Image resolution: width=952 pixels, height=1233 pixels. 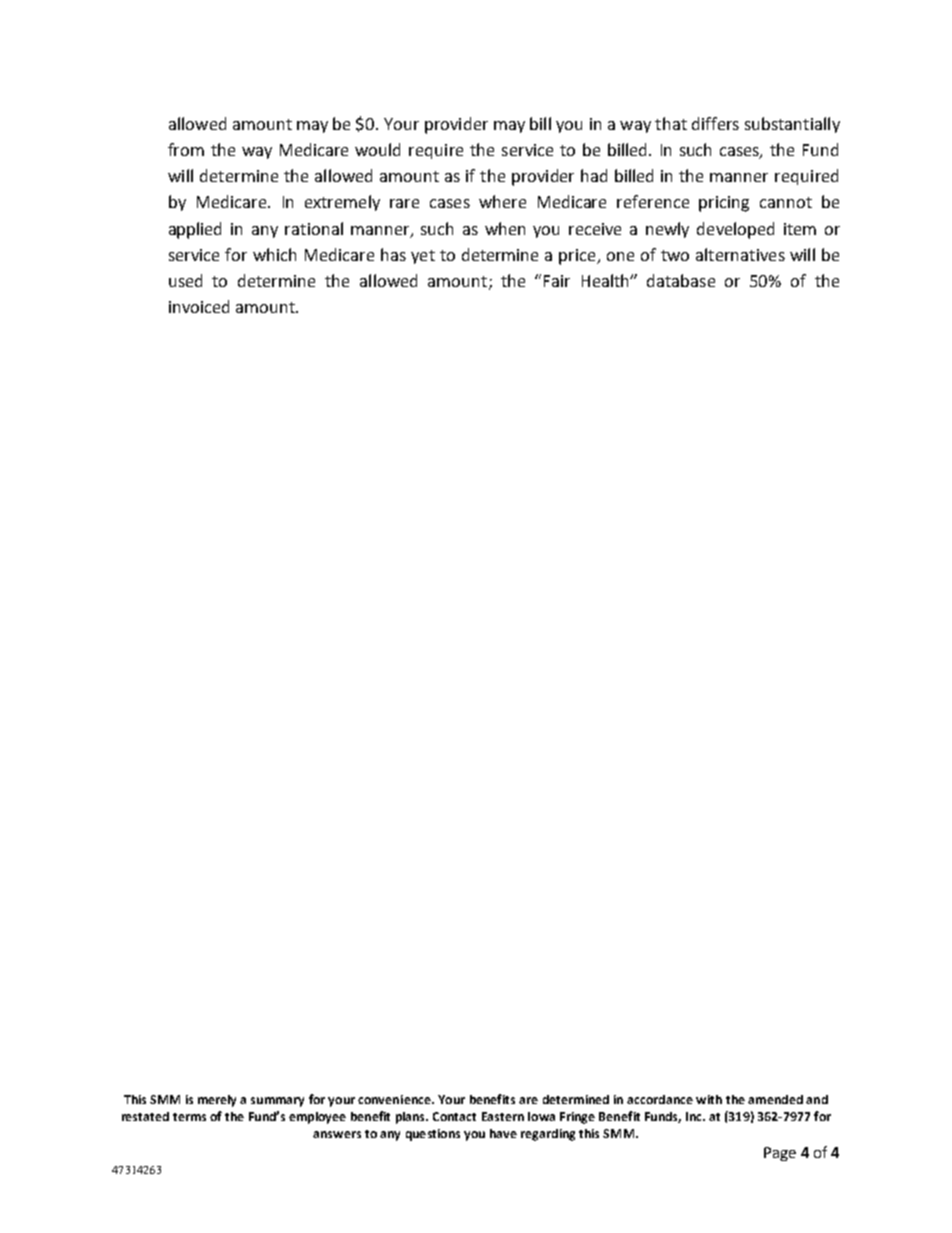 What do you see at coordinates (715, 123) in the screenshot?
I see `differs` at bounding box center [715, 123].
